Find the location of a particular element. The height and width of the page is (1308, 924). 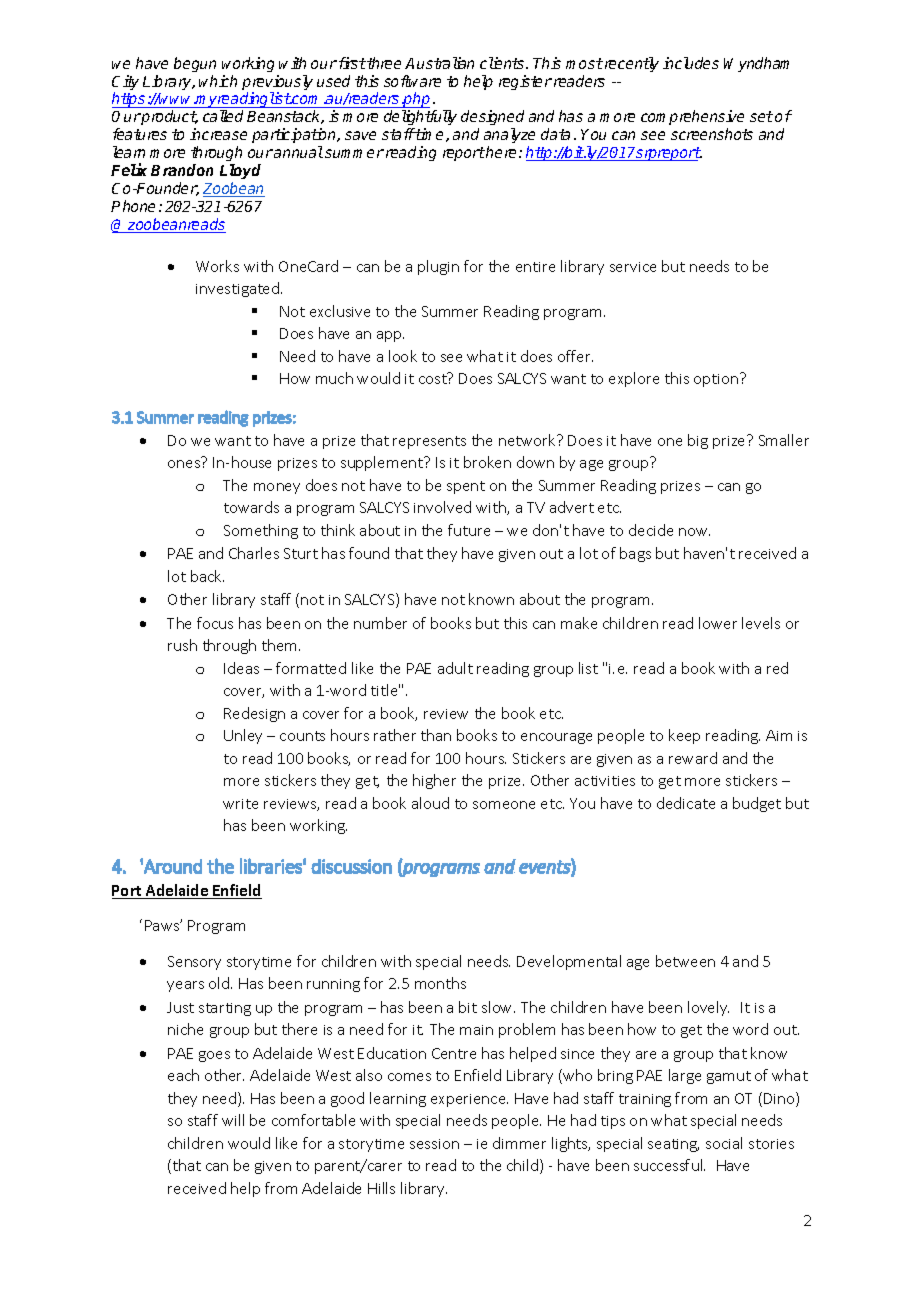

which is located at coordinates (218, 81).
